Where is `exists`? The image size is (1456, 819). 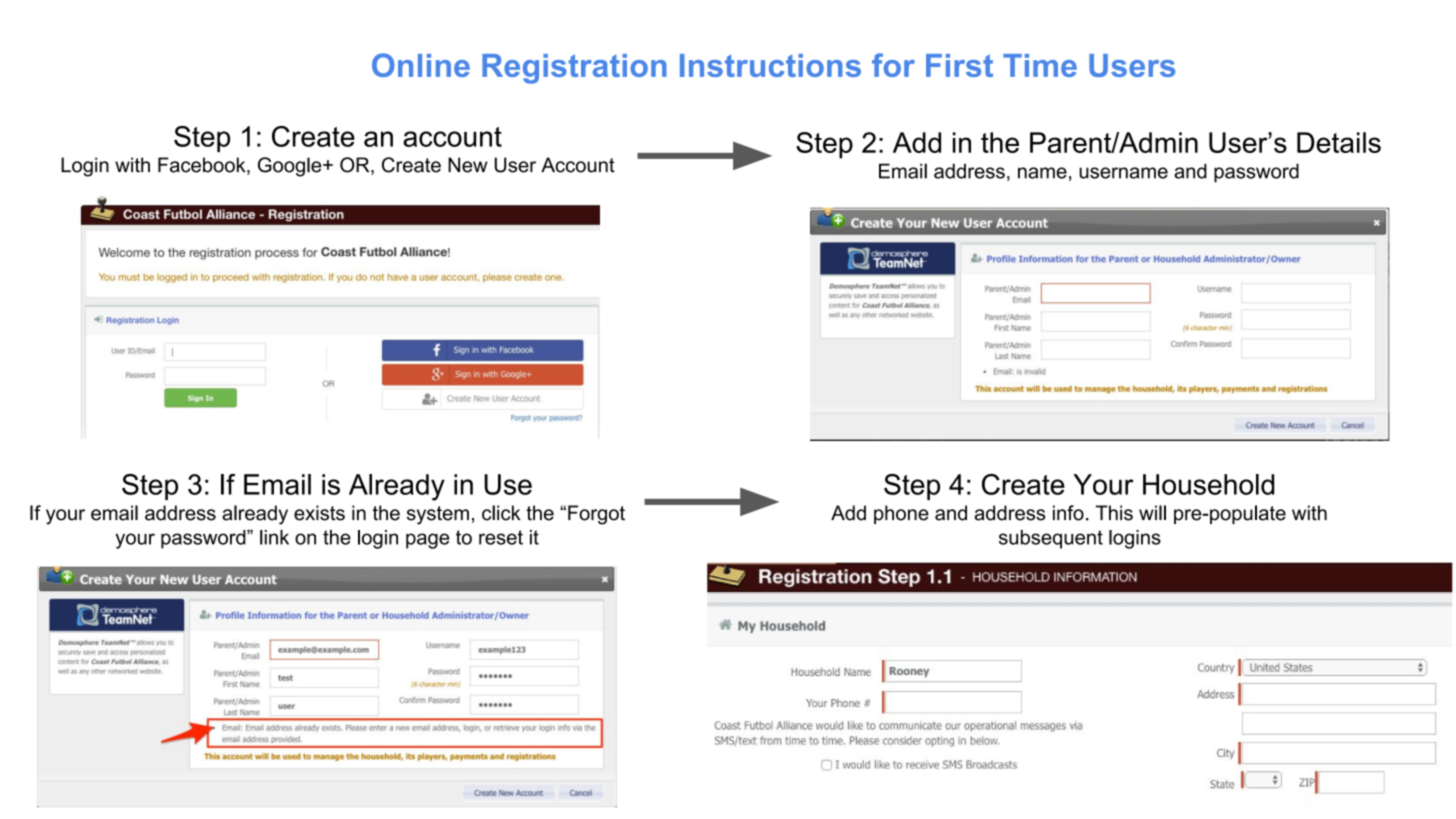 exists is located at coordinates (319, 513).
